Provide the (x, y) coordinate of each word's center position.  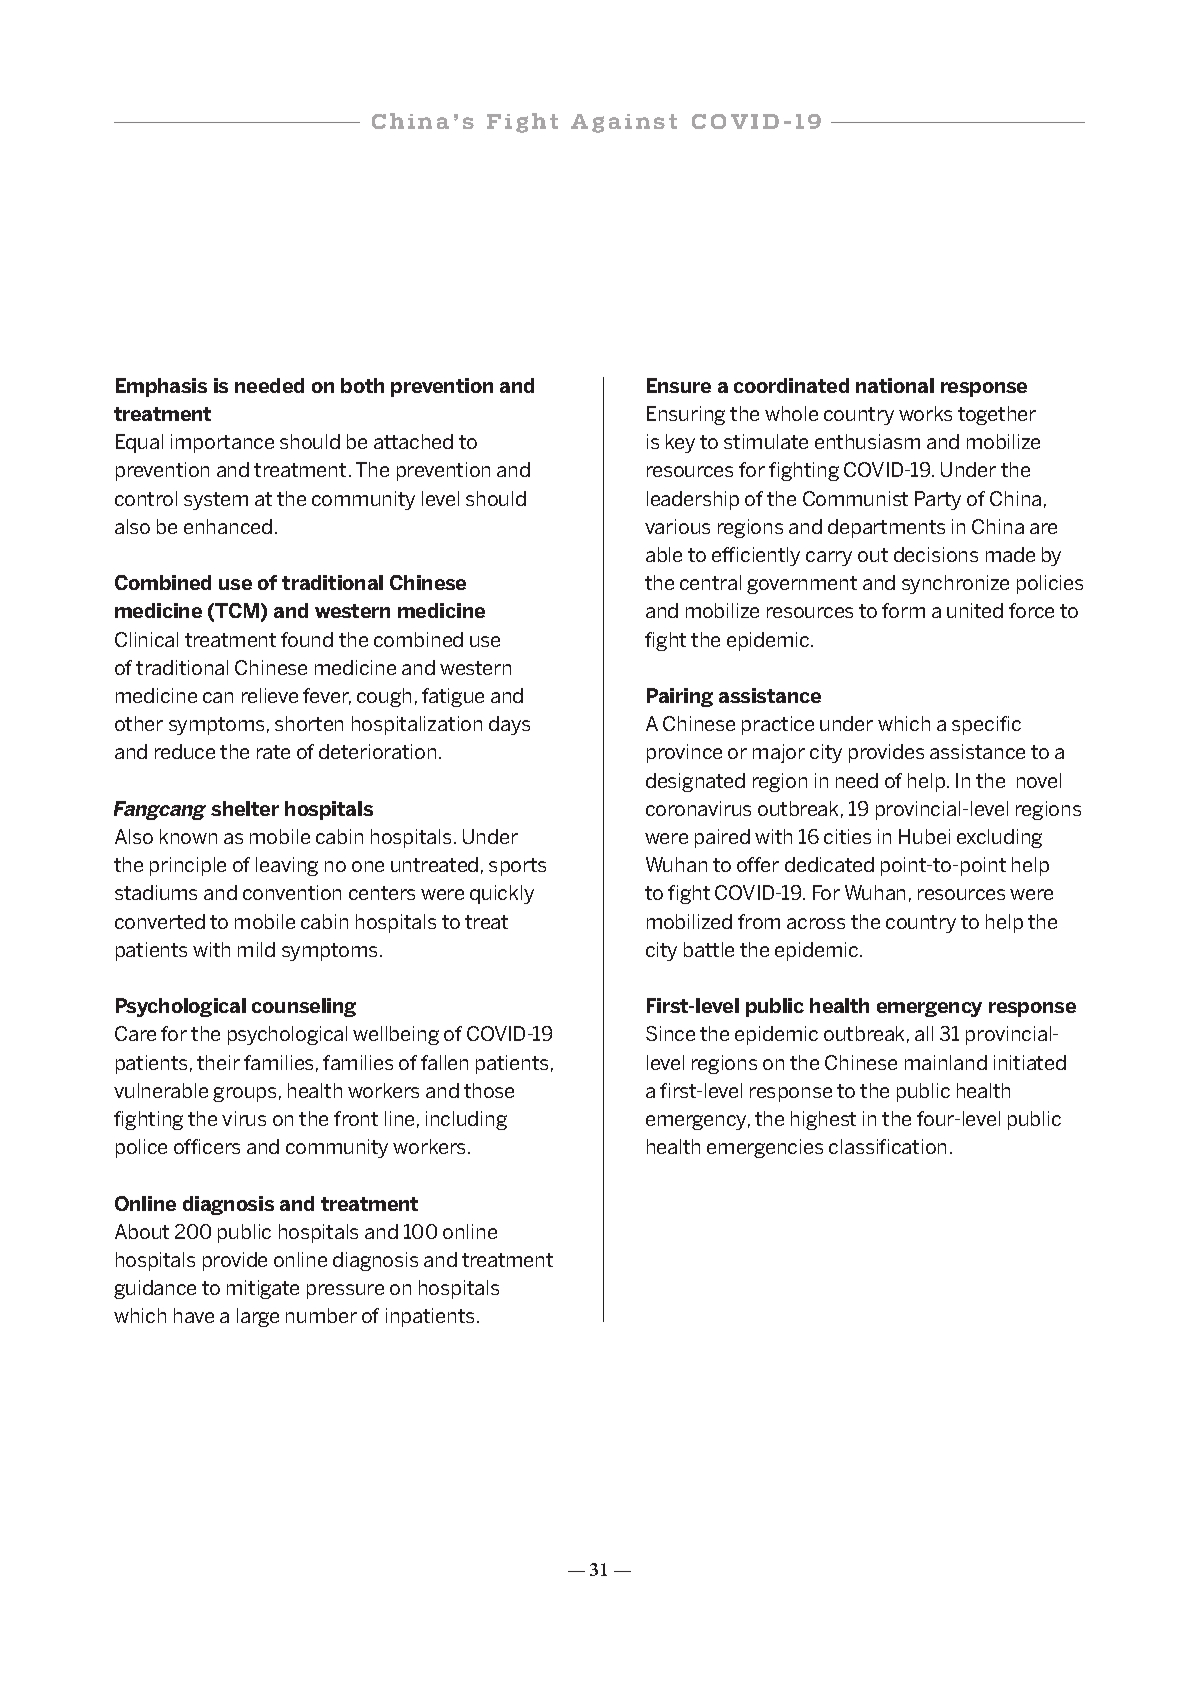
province (684, 753)
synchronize (955, 584)
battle (709, 949)
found (307, 639)
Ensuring (686, 415)
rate (273, 752)
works (925, 413)
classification (887, 1146)
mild (256, 949)
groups (244, 1094)
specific (986, 725)
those (489, 1090)
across (816, 923)
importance (222, 443)
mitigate (263, 1289)
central (710, 582)
